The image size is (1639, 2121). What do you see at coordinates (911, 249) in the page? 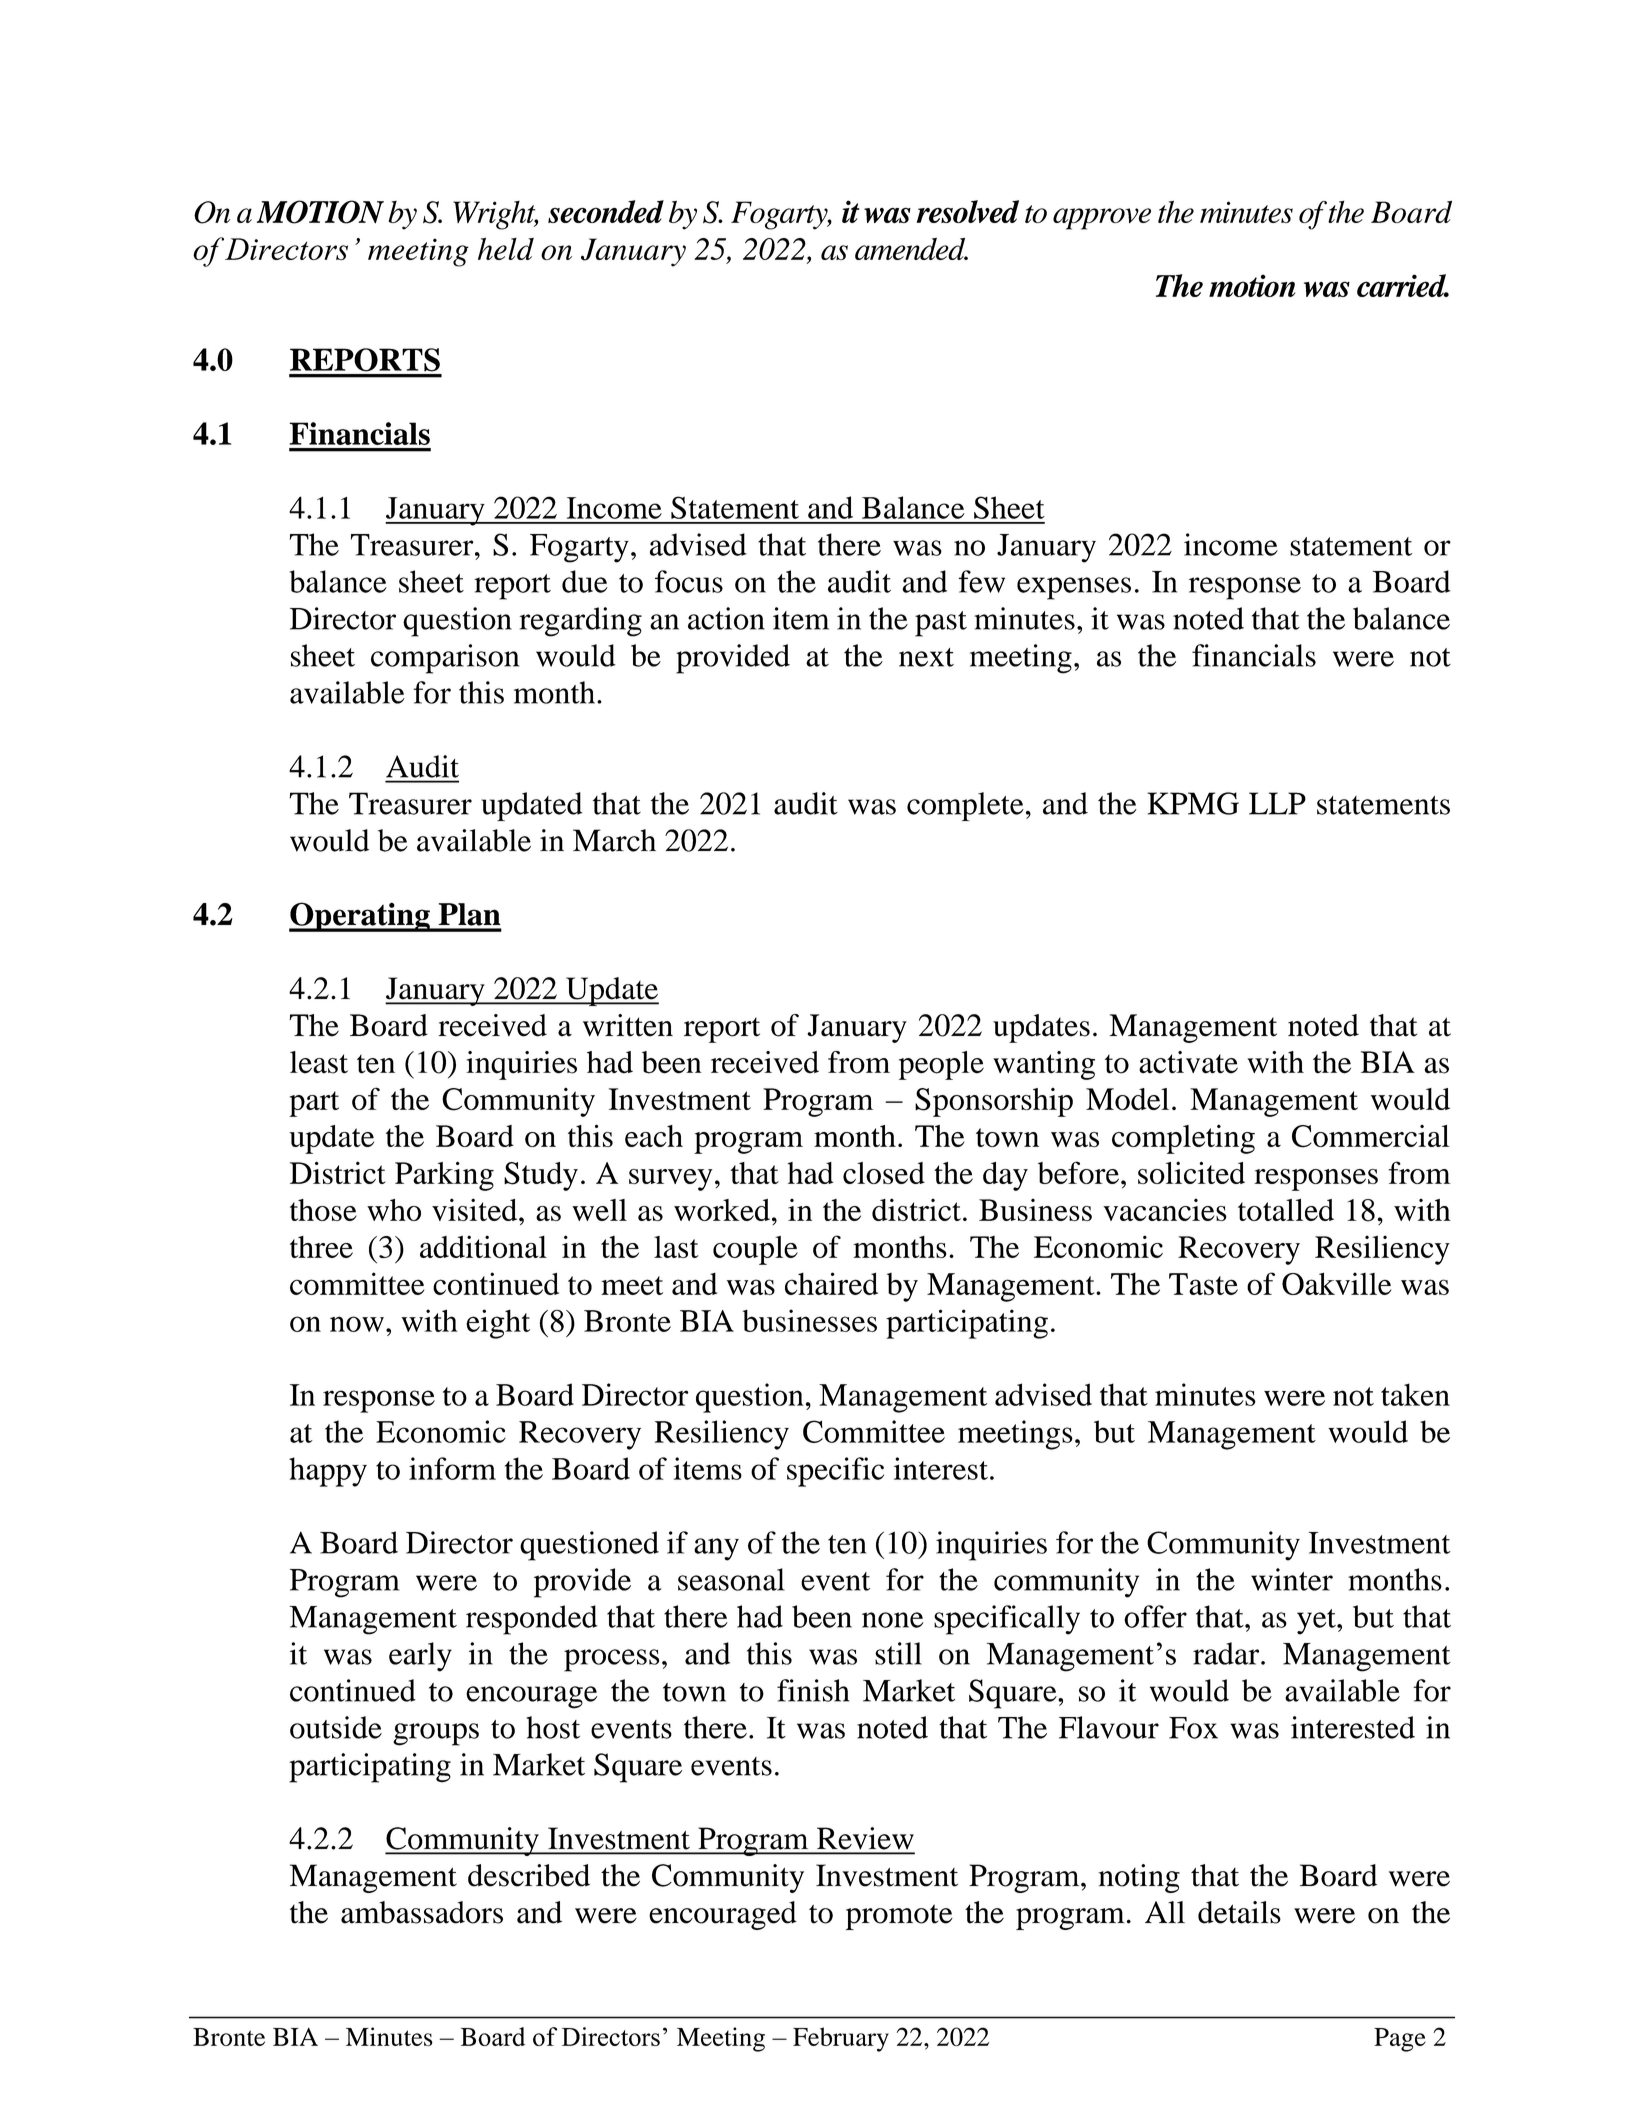
I see `amended` at bounding box center [911, 249].
